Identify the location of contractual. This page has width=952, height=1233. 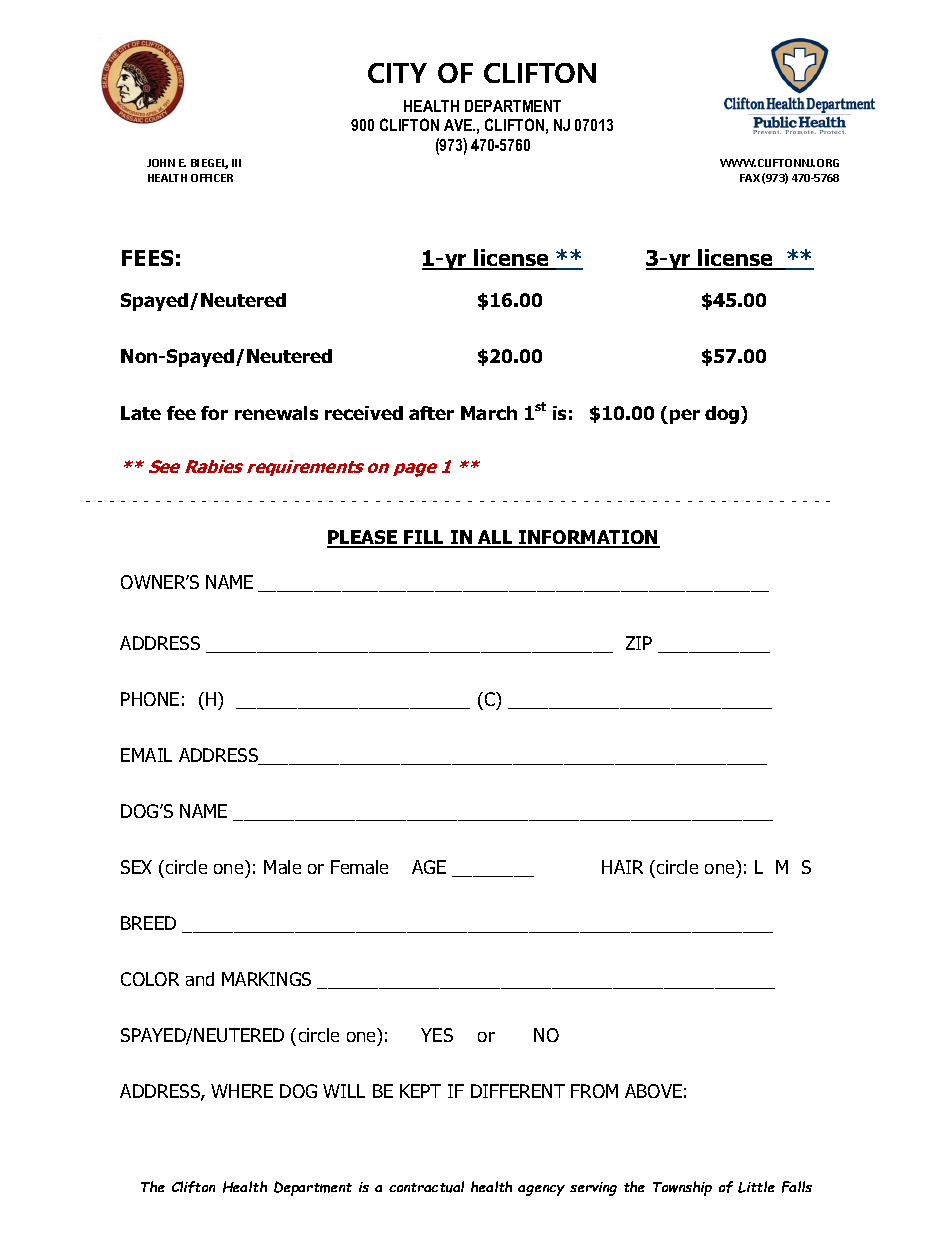
(426, 1187).
